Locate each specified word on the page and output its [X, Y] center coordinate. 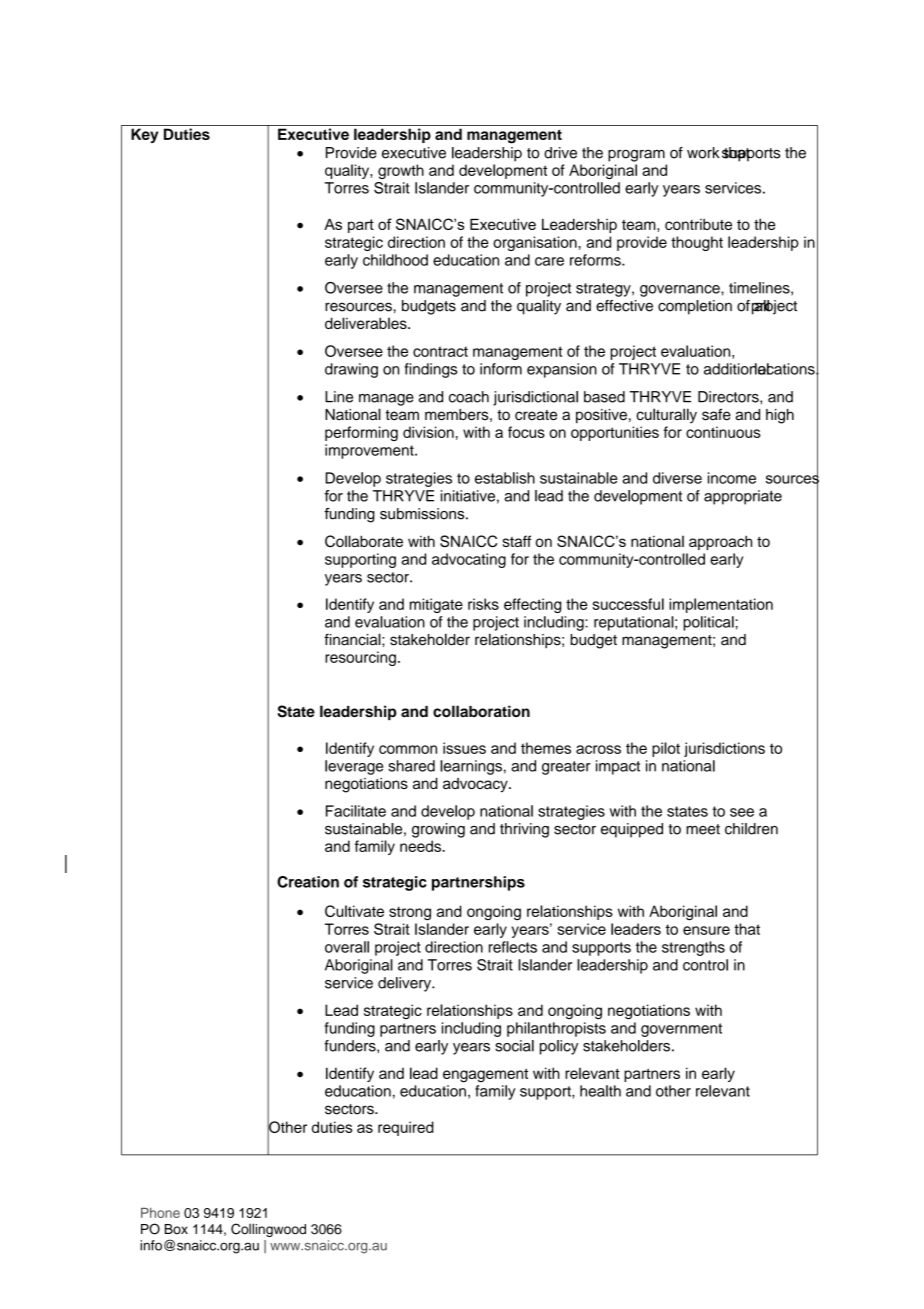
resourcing [360, 658]
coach [469, 397]
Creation [308, 882]
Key [144, 135]
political [709, 623]
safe [716, 414]
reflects [513, 947]
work [703, 153]
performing [361, 433]
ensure [706, 930]
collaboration [481, 711]
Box [176, 1229]
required [406, 1128]
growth [401, 171]
